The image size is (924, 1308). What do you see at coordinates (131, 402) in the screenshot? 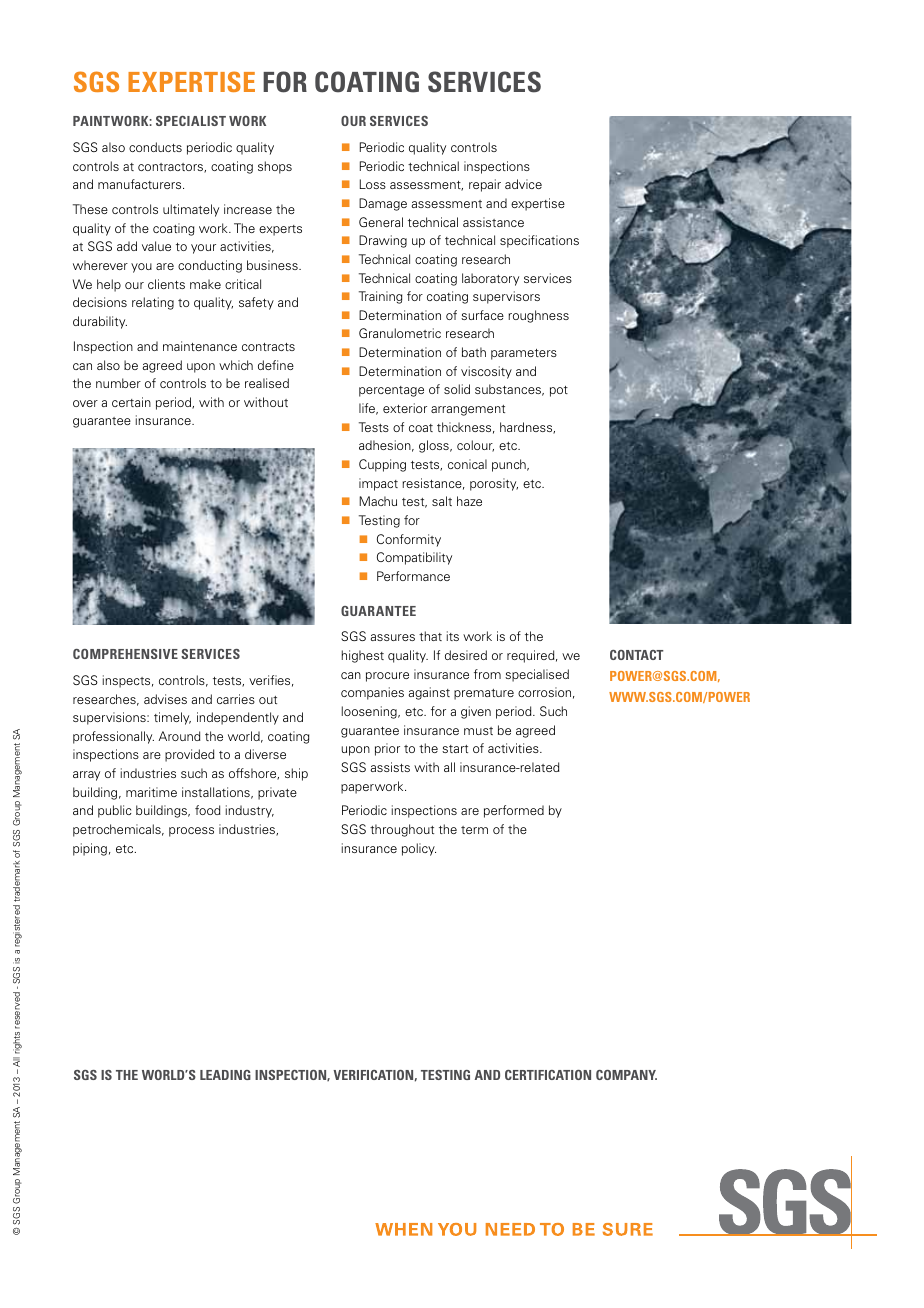
I see `certain` at bounding box center [131, 402].
